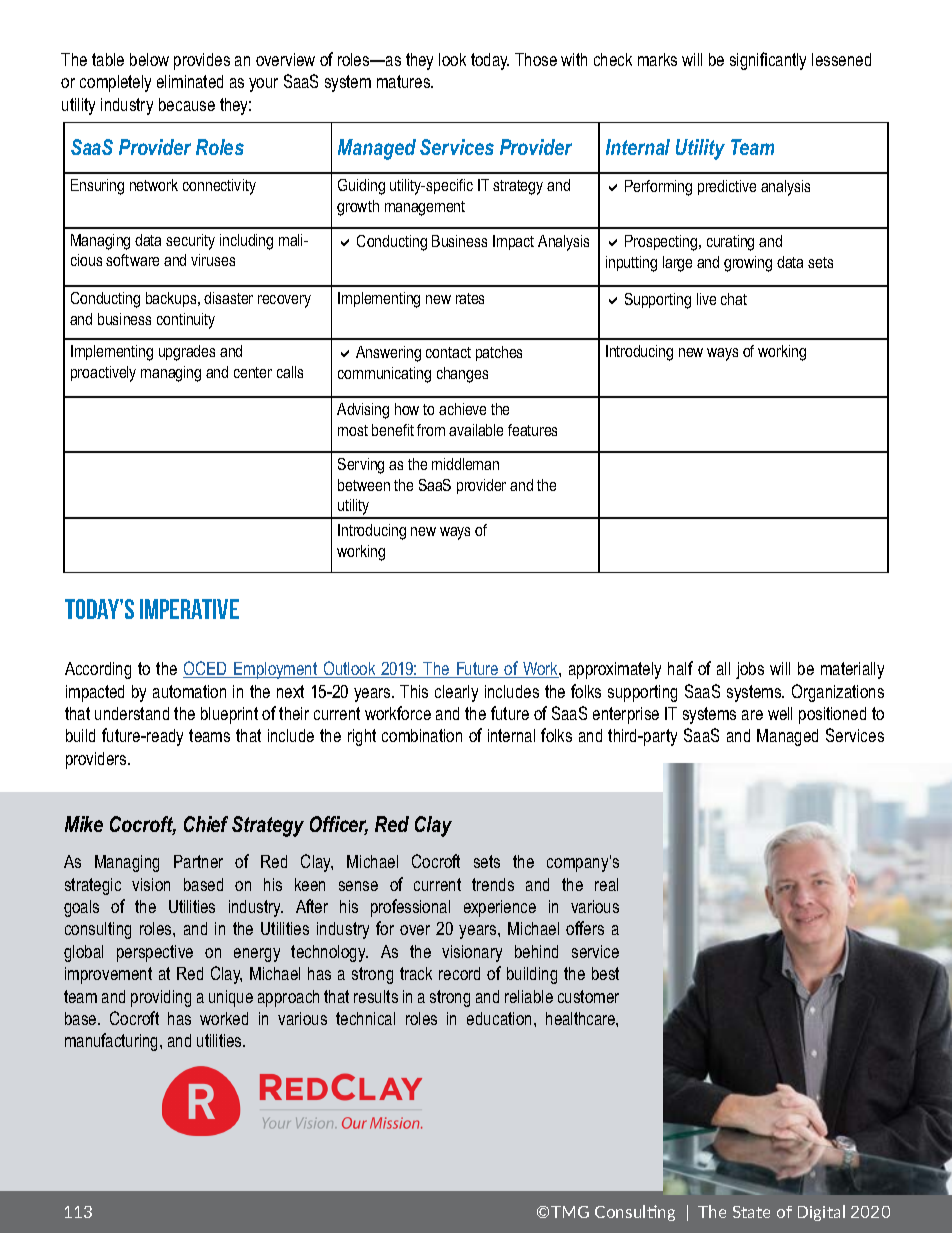 Image resolution: width=952 pixels, height=1233 pixels. I want to click on significantly, so click(768, 61).
